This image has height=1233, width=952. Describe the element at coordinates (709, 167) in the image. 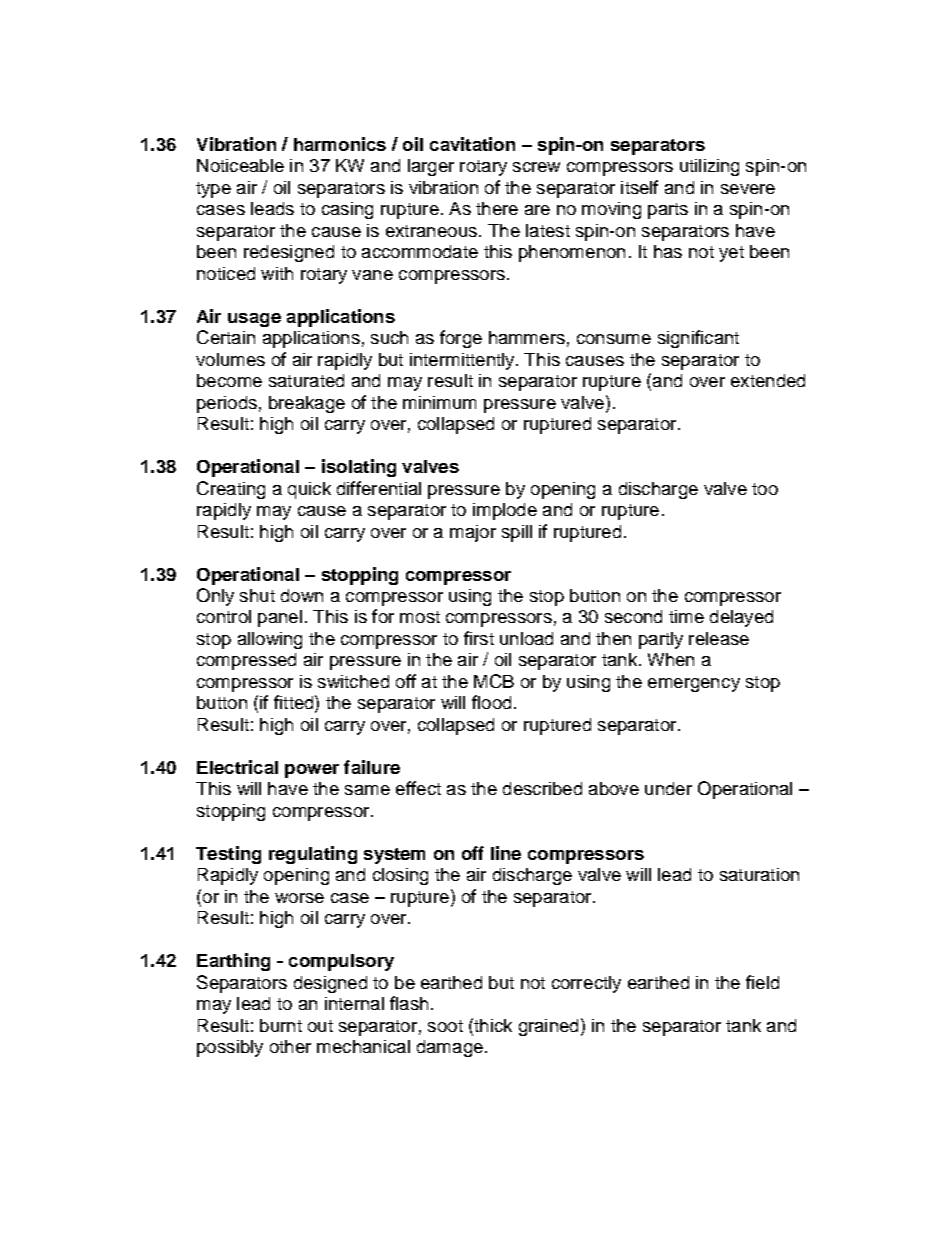

I see `utilizing` at that location.
